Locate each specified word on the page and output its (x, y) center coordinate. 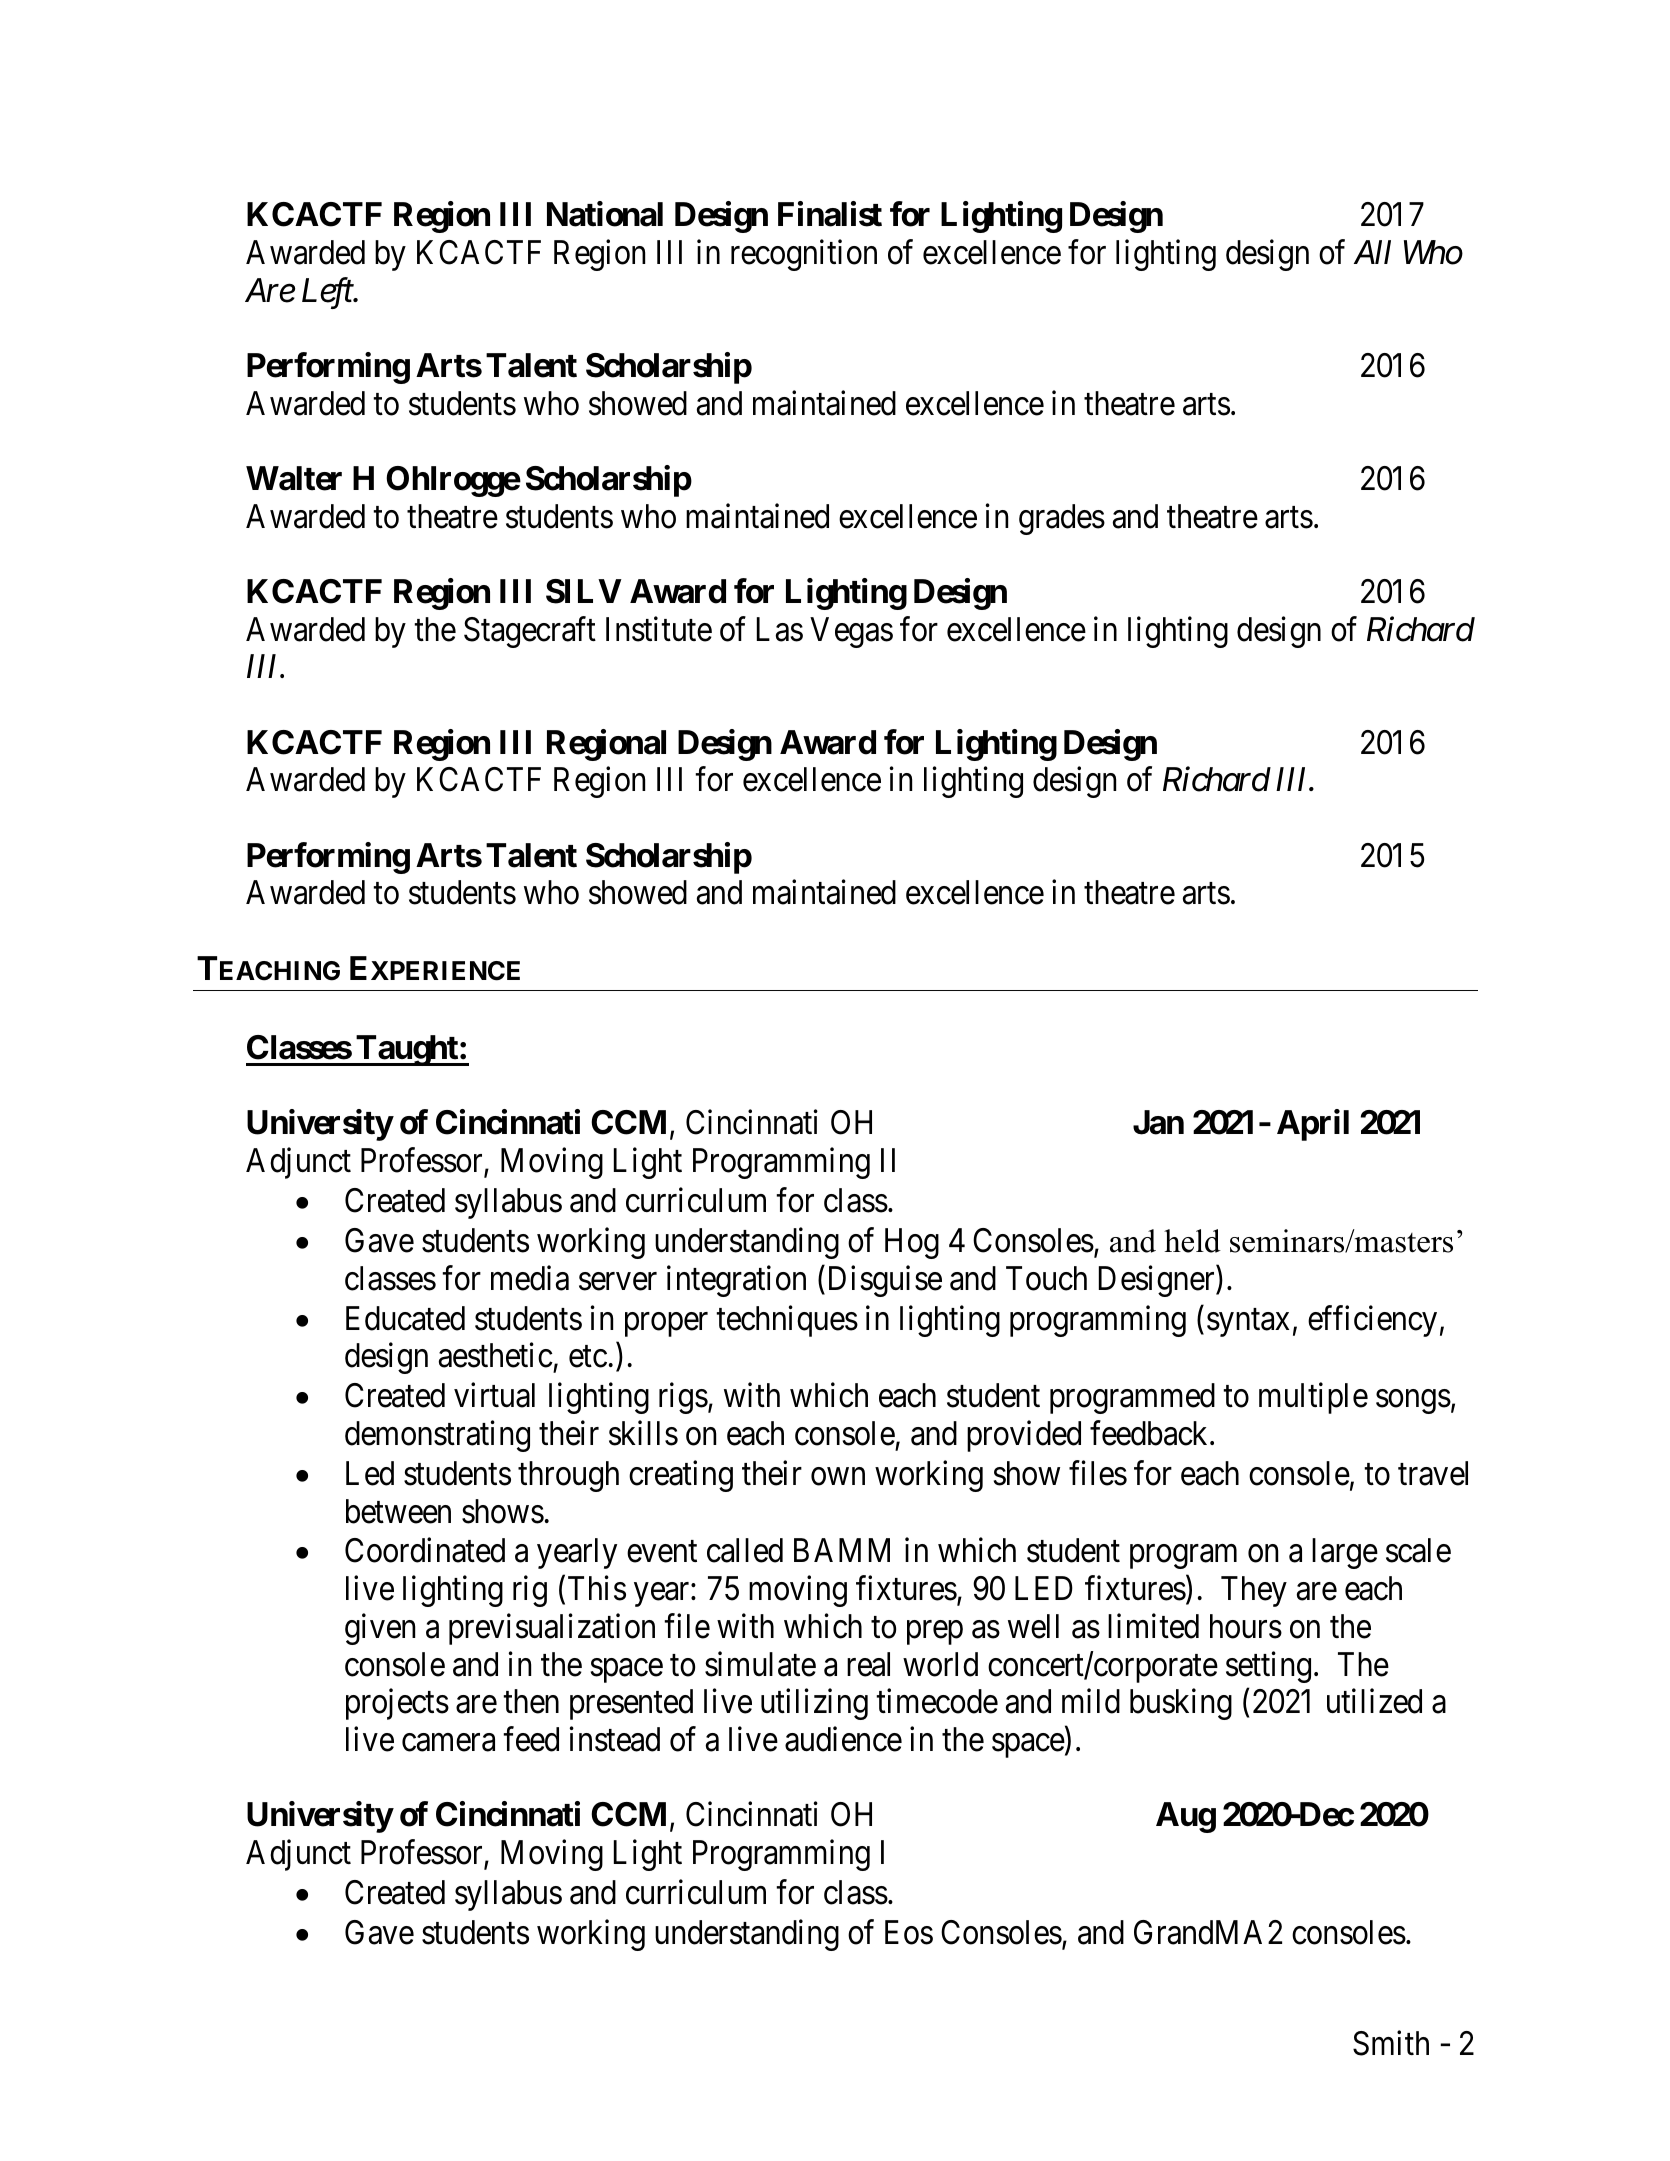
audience (843, 1739)
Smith (1391, 2043)
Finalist (830, 214)
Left (328, 293)
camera (448, 1743)
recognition (804, 255)
